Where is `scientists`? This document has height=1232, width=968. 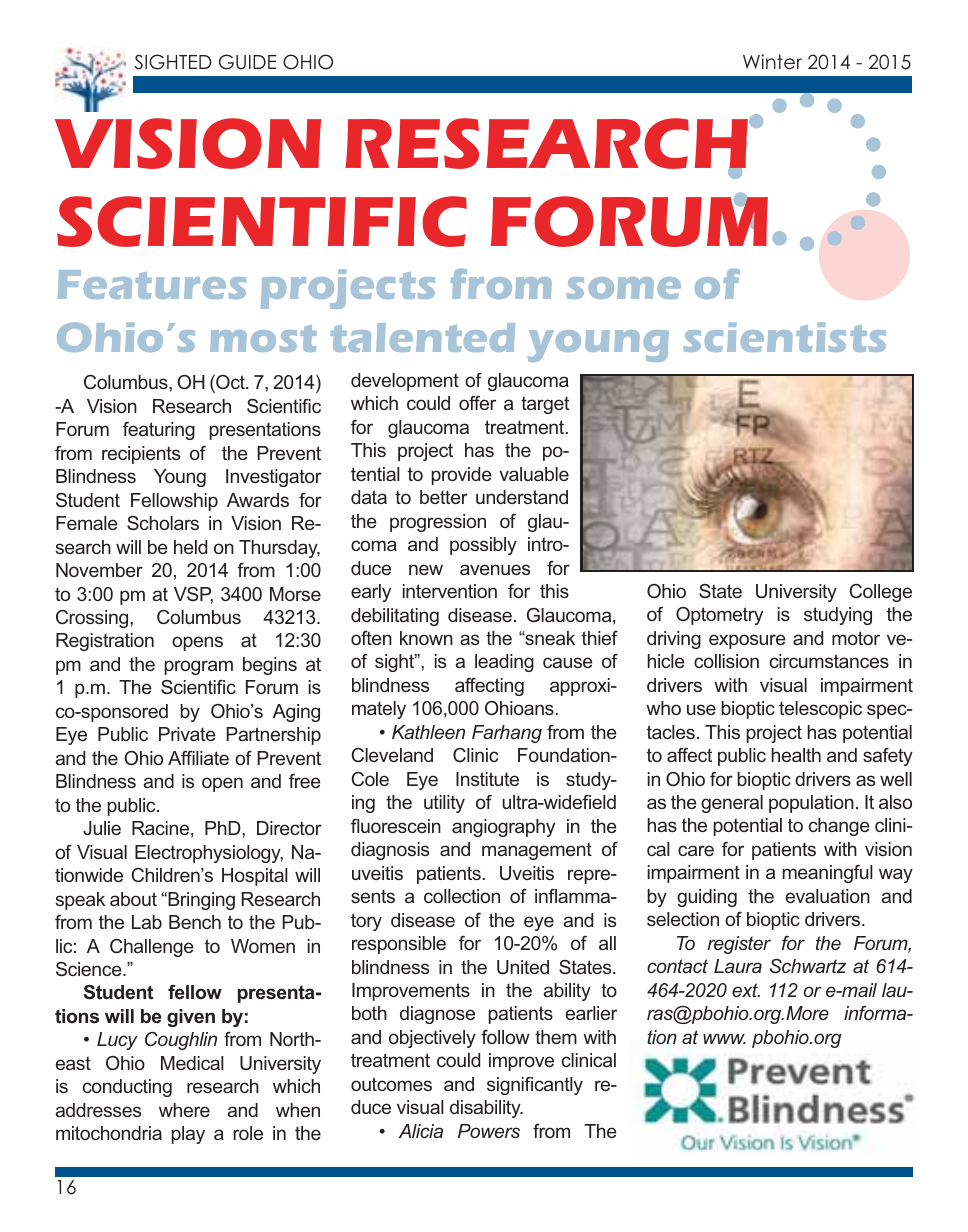
scientists is located at coordinates (785, 337).
